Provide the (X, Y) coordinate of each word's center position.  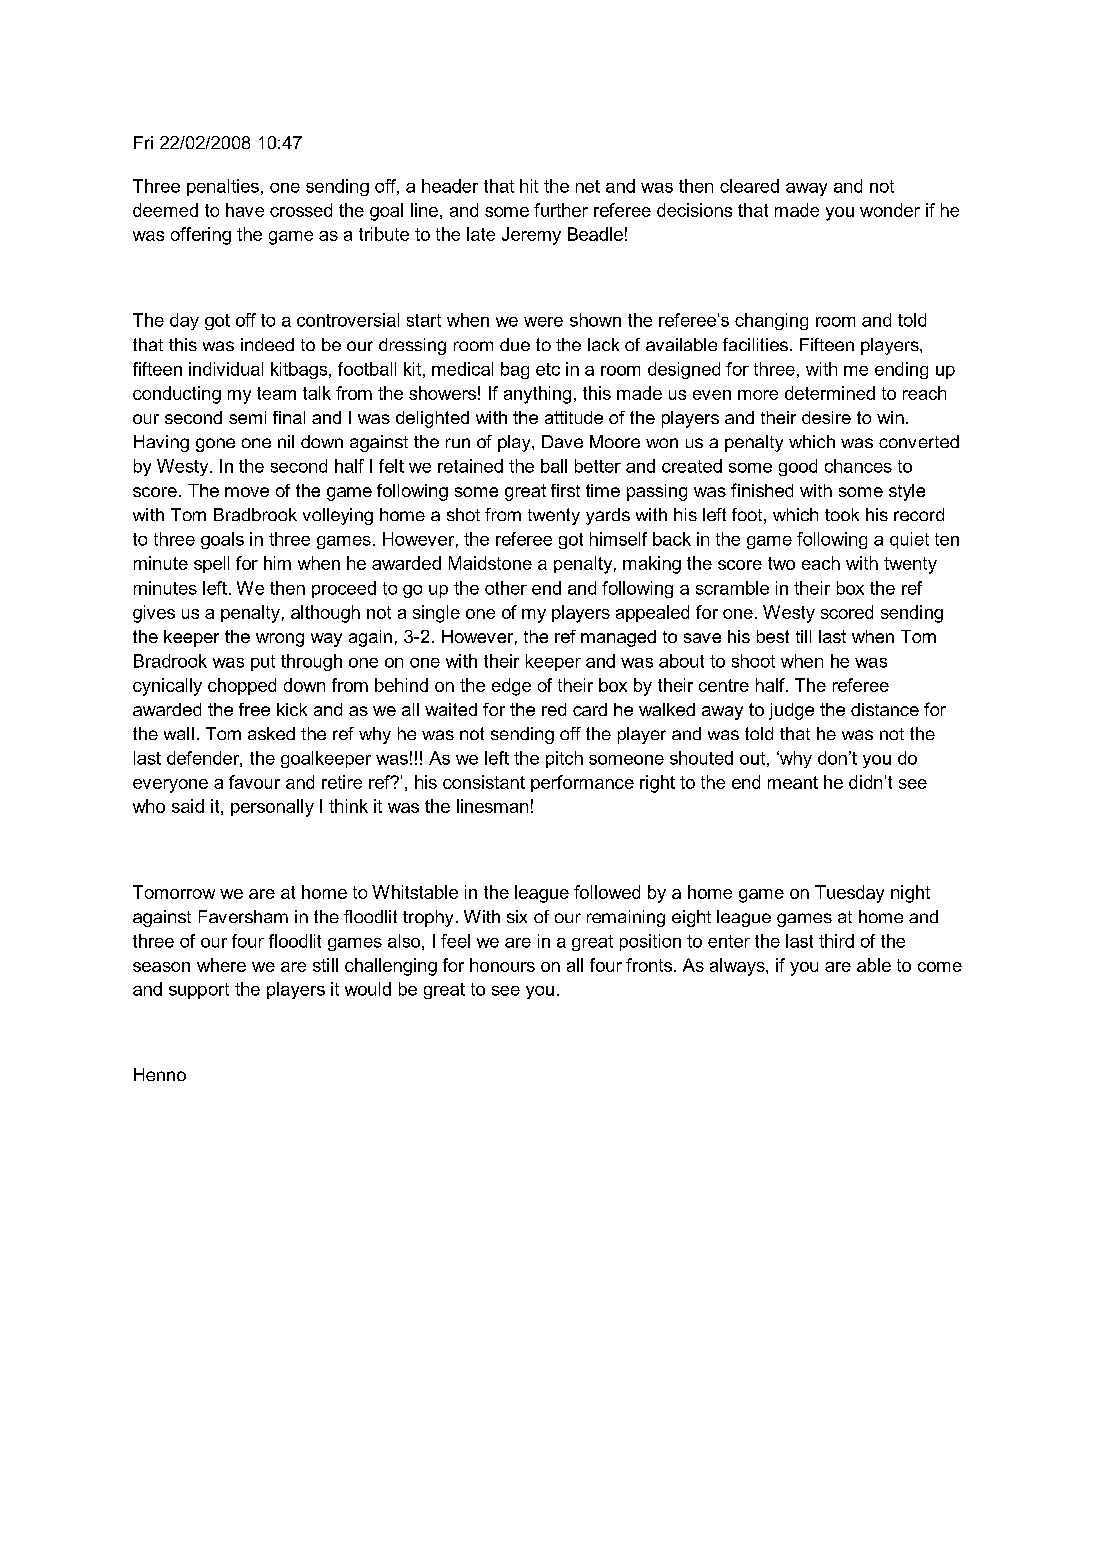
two (781, 563)
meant (793, 782)
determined (830, 393)
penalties (223, 187)
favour (254, 782)
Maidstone (490, 563)
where (221, 965)
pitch (564, 759)
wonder (890, 210)
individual (226, 369)
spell (211, 564)
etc (548, 369)
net (588, 186)
